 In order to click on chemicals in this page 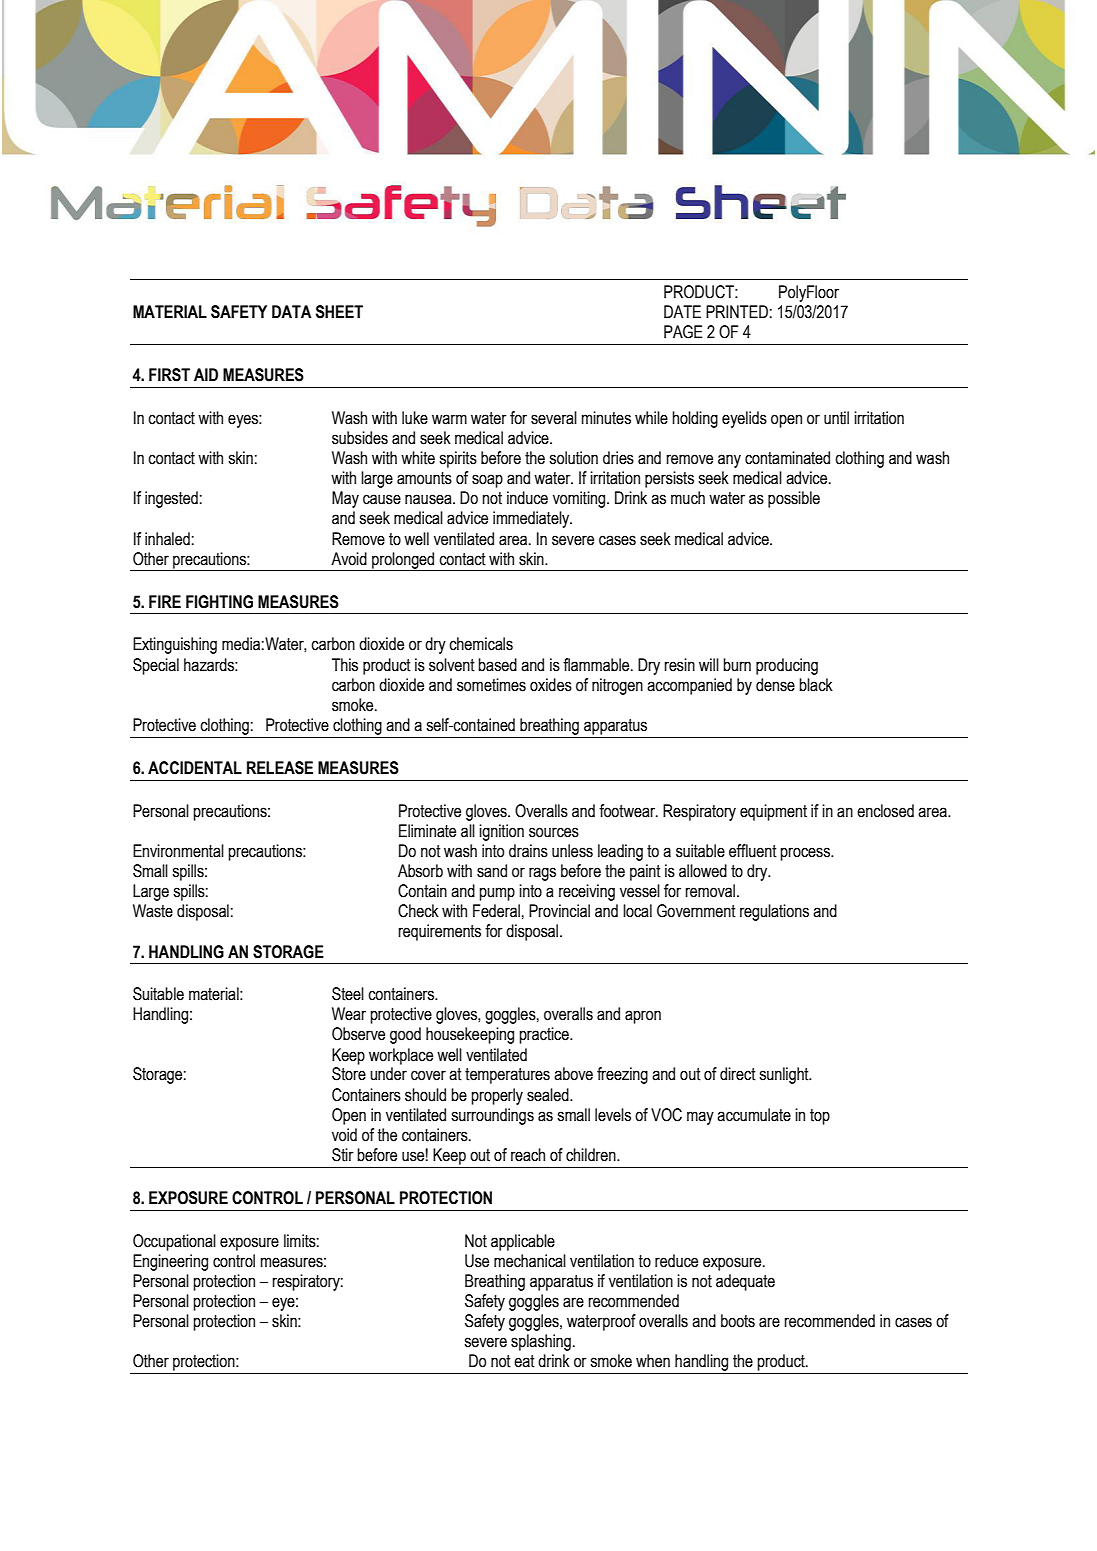, I will do `click(481, 644)`.
